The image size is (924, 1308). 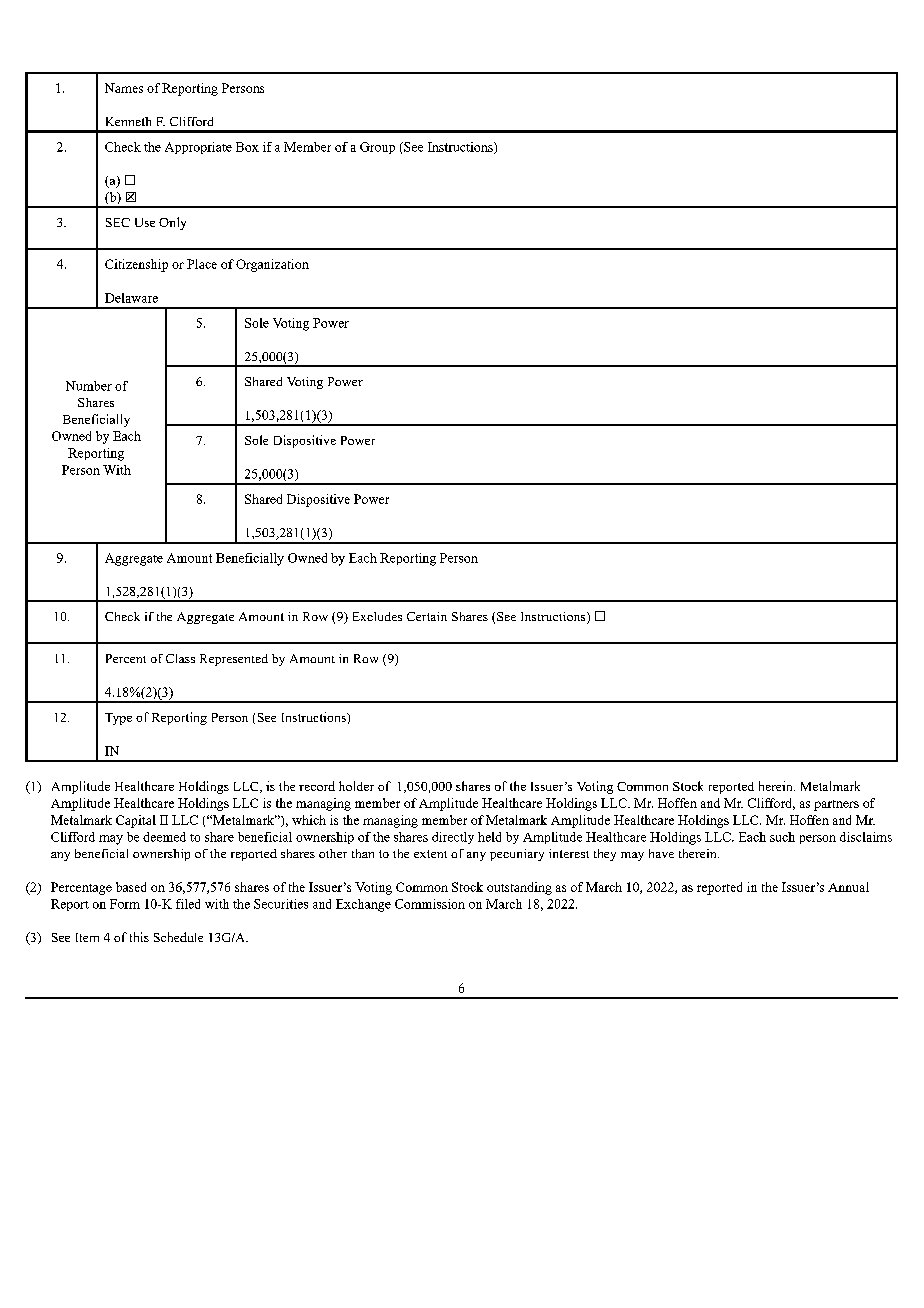 I want to click on Commission, so click(x=430, y=904).
